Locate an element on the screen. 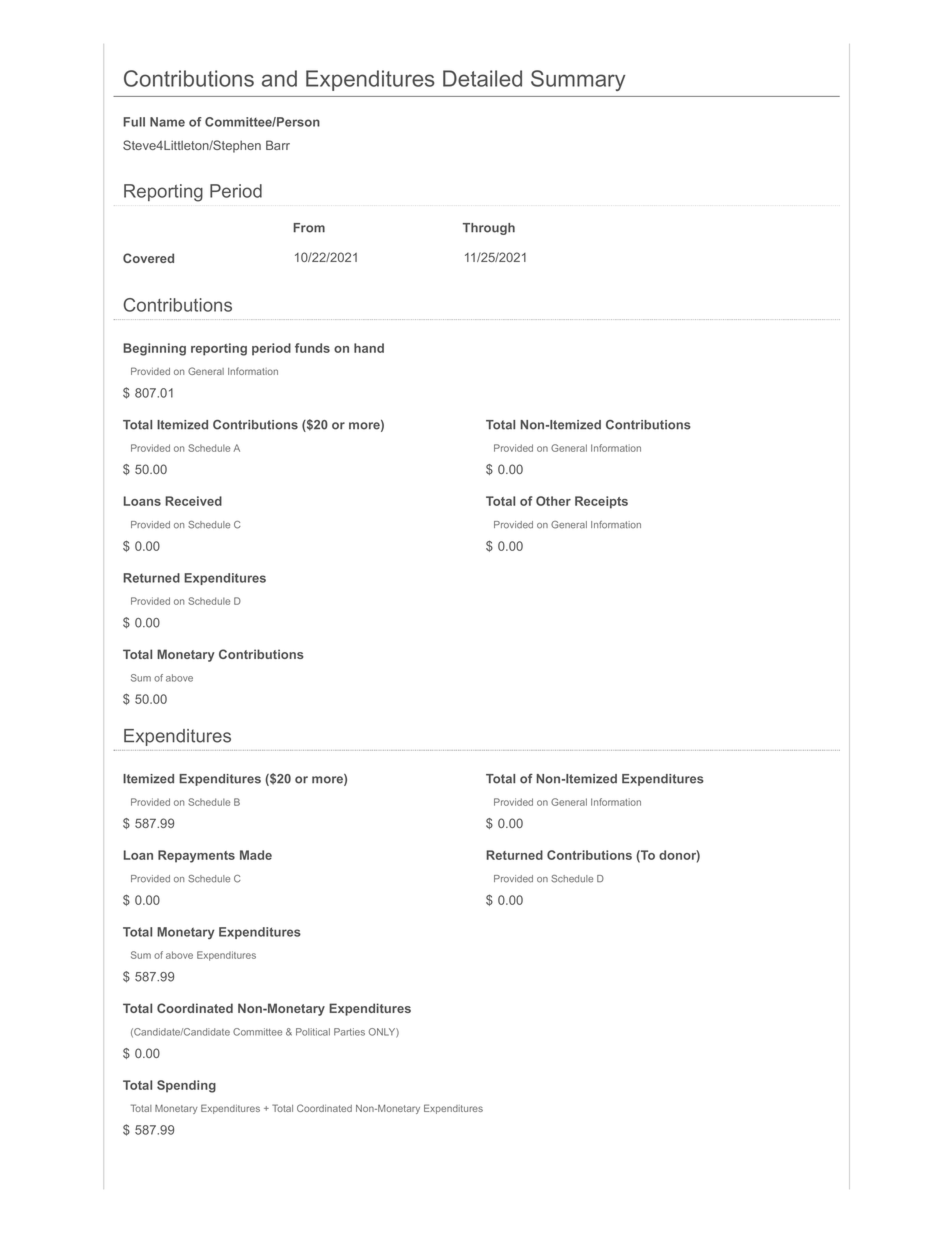  Other is located at coordinates (553, 501).
